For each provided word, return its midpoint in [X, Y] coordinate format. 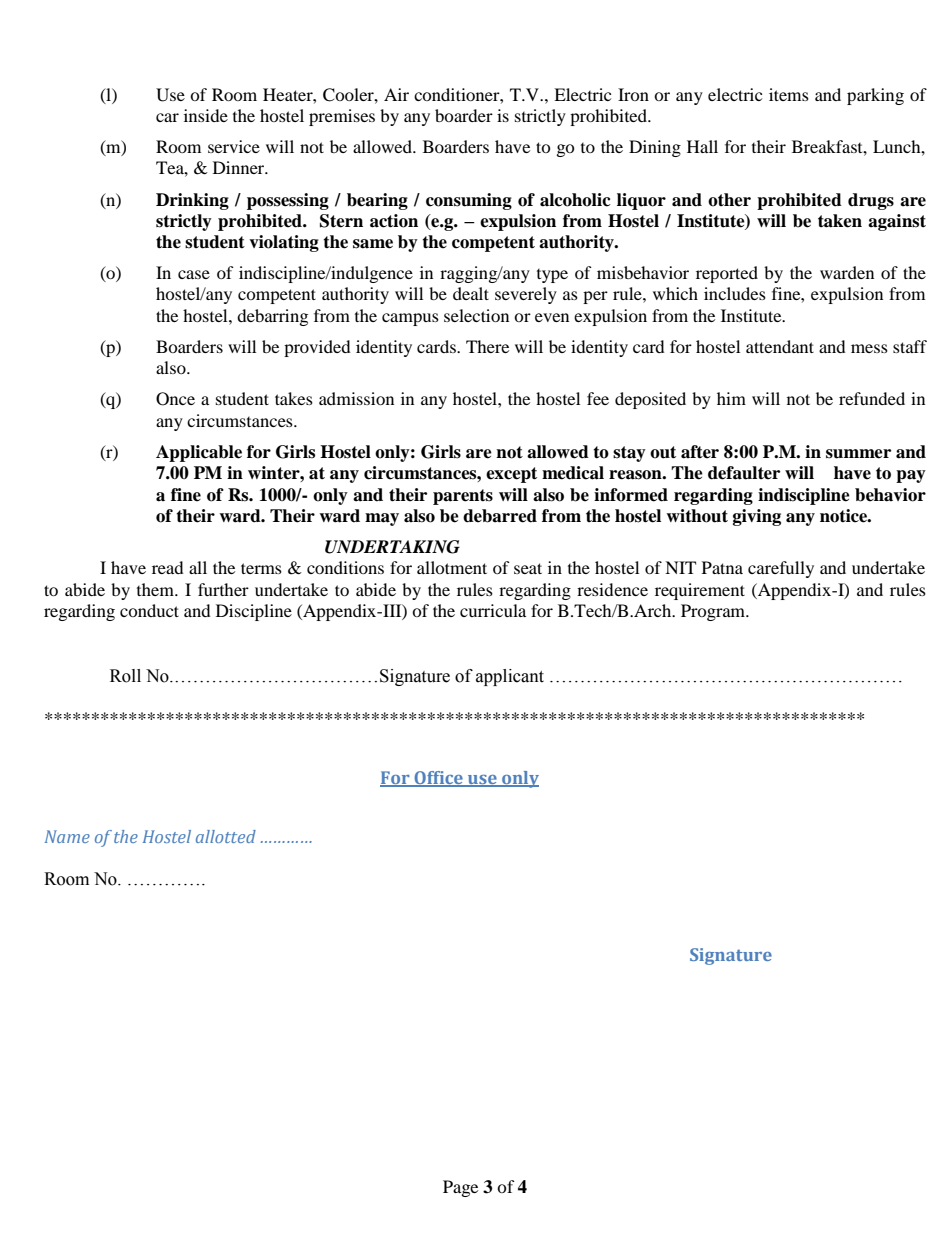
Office [438, 779]
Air [396, 94]
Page [460, 1188]
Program [714, 612]
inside [206, 115]
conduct [149, 610]
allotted [226, 836]
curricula [493, 610]
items [789, 94]
